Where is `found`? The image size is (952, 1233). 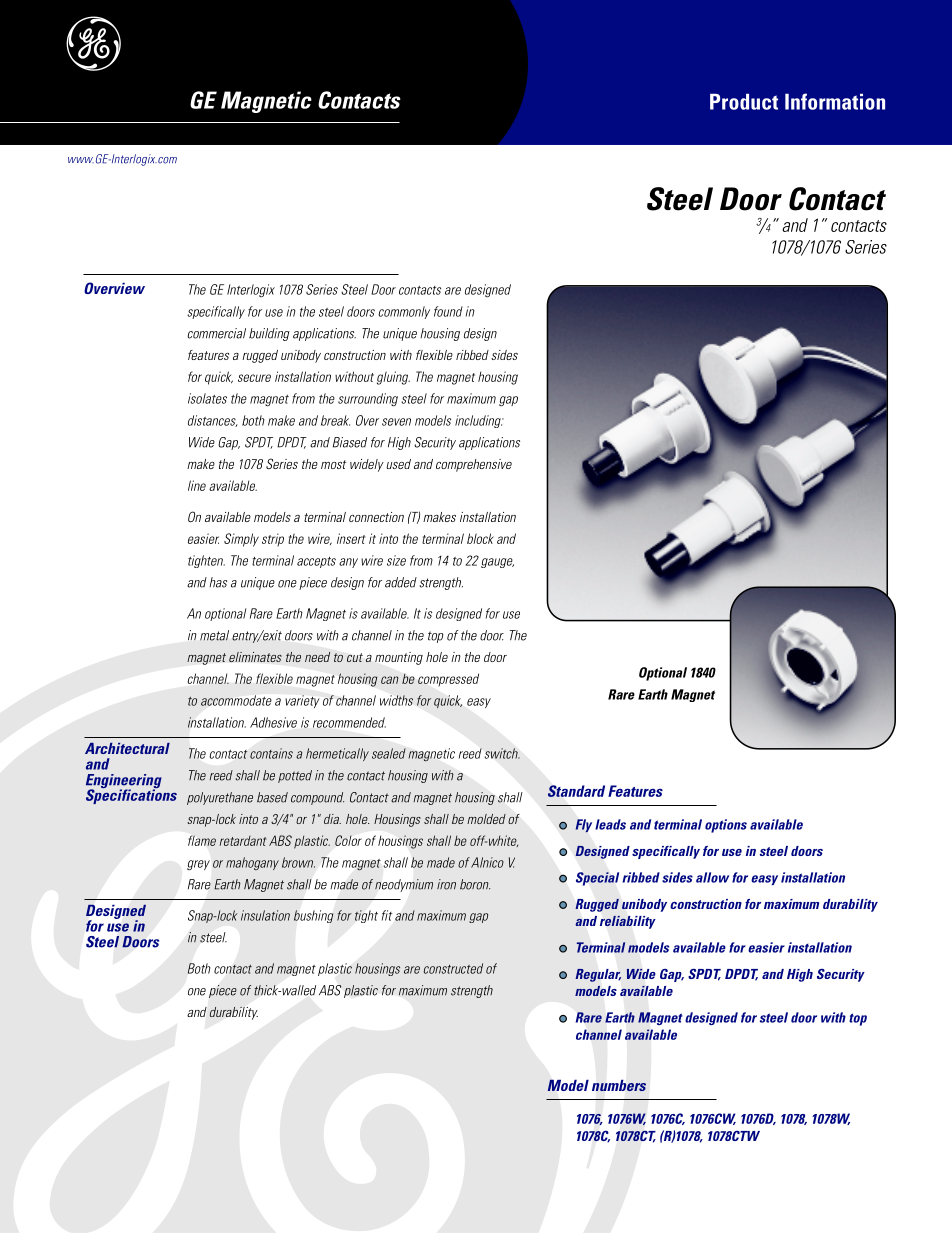 found is located at coordinates (448, 311).
